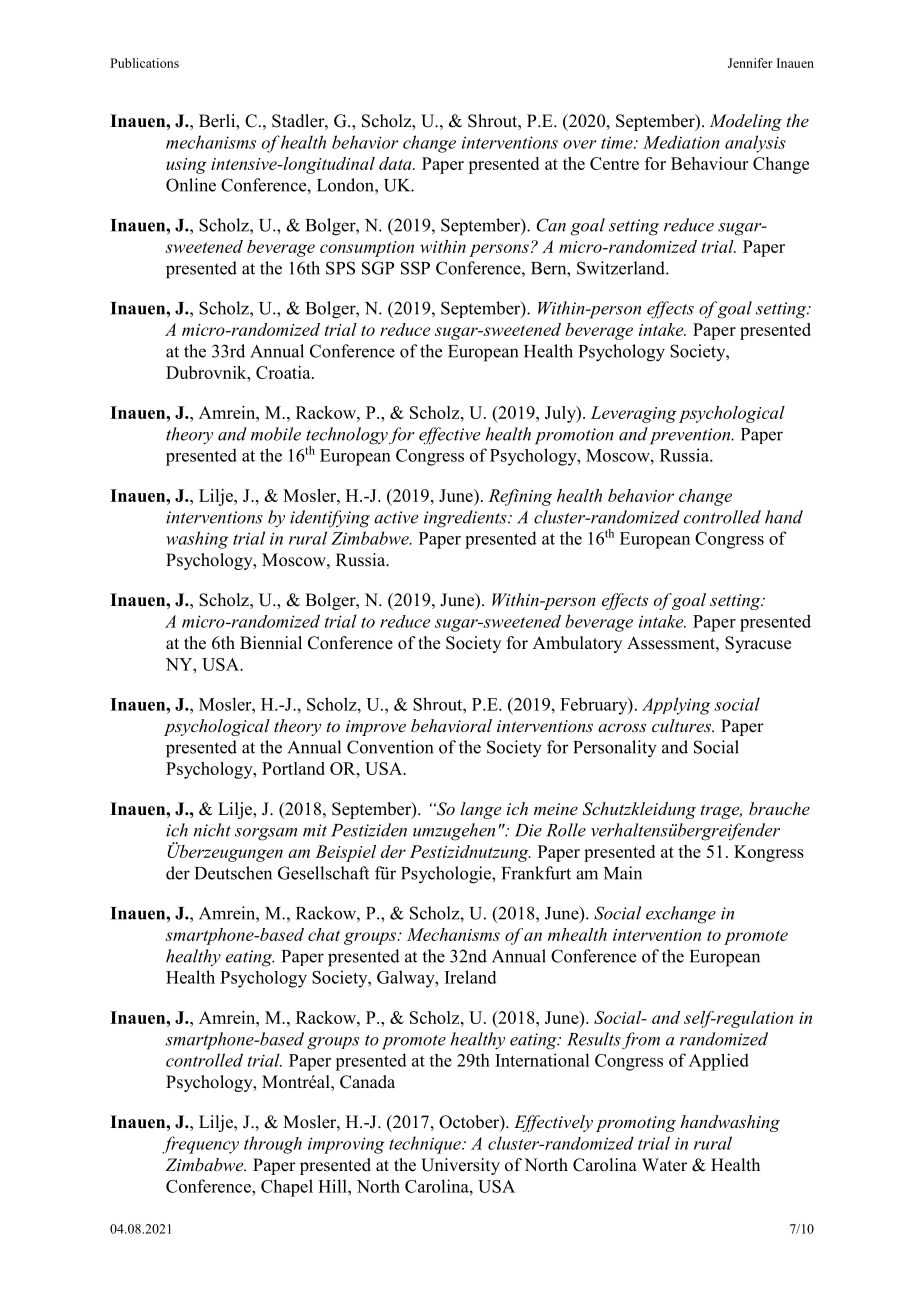 This screenshot has height=1308, width=924. What do you see at coordinates (691, 436) in the screenshot?
I see `prevention` at bounding box center [691, 436].
